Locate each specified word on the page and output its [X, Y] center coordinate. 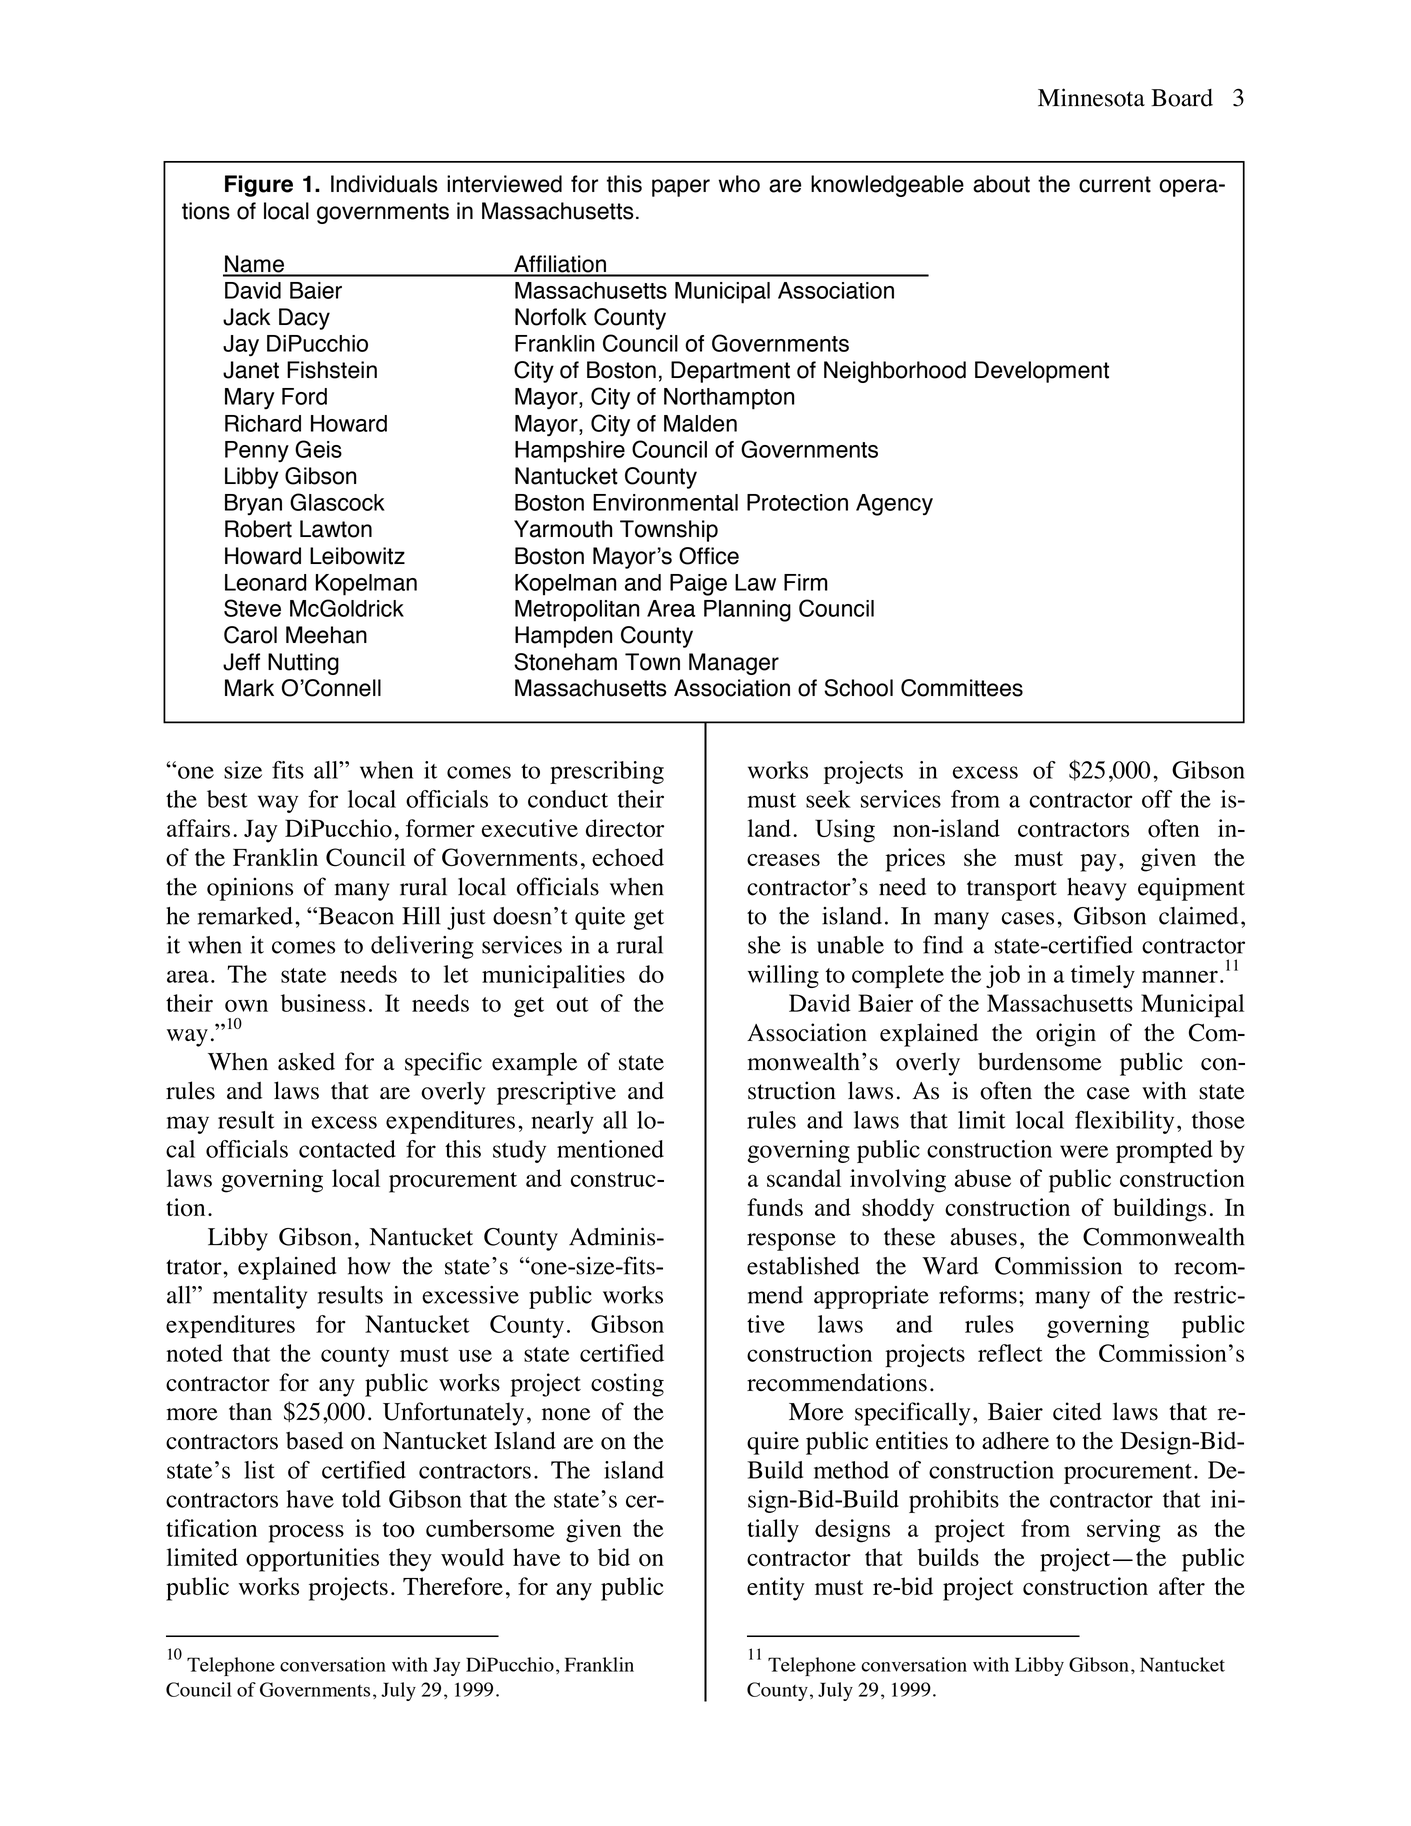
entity [776, 1589]
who [739, 184]
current [1115, 184]
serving [1124, 1531]
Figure [259, 186]
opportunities [312, 1560]
